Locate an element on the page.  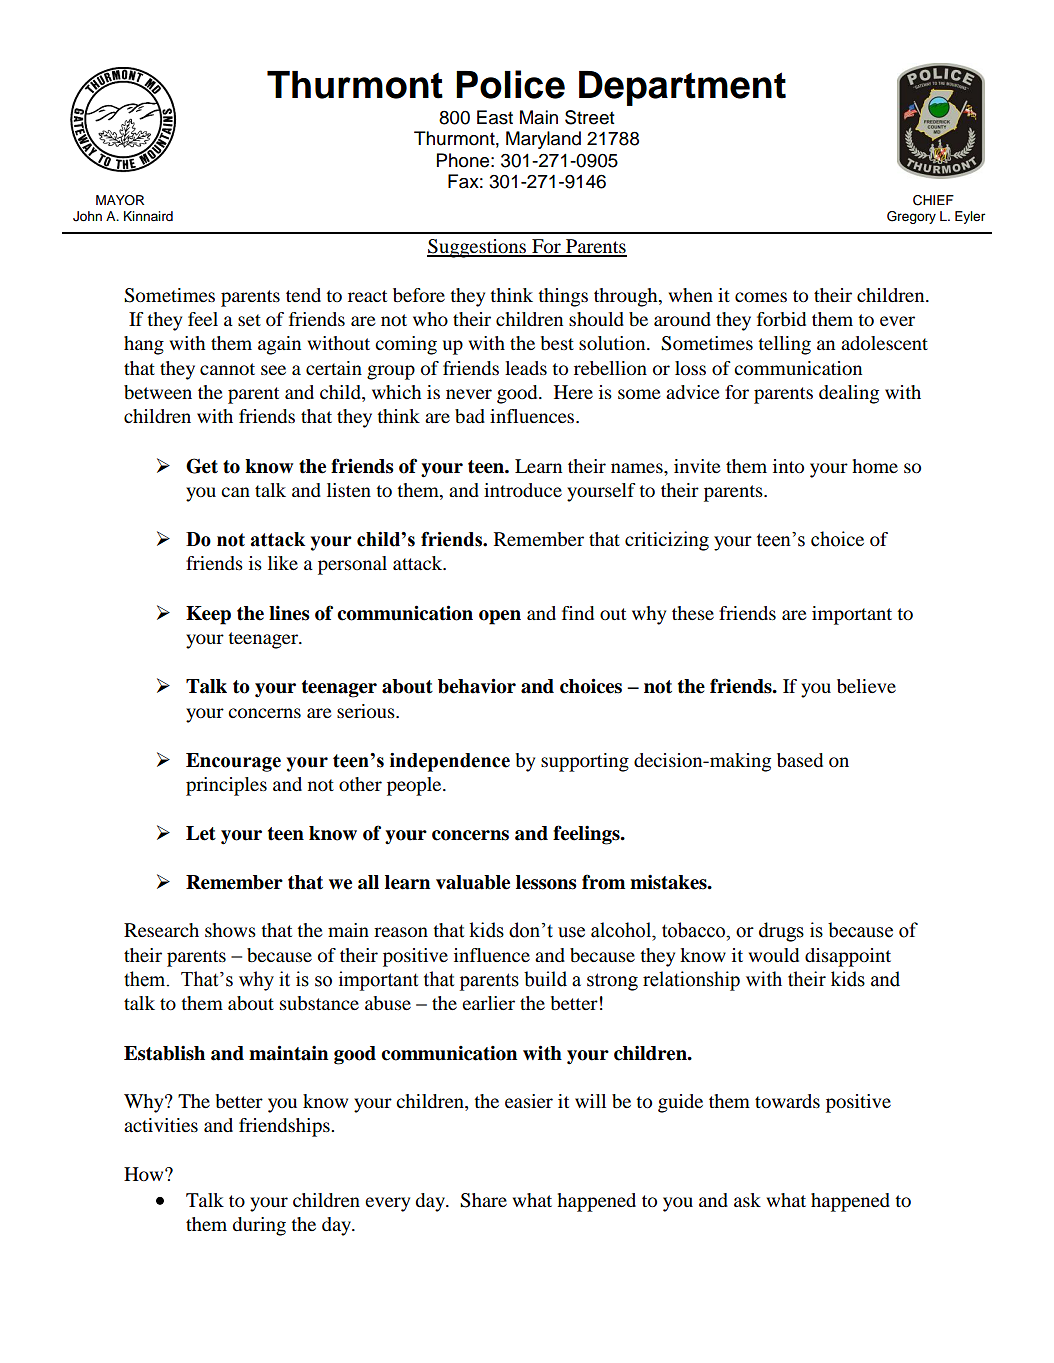
Keep is located at coordinates (208, 615).
